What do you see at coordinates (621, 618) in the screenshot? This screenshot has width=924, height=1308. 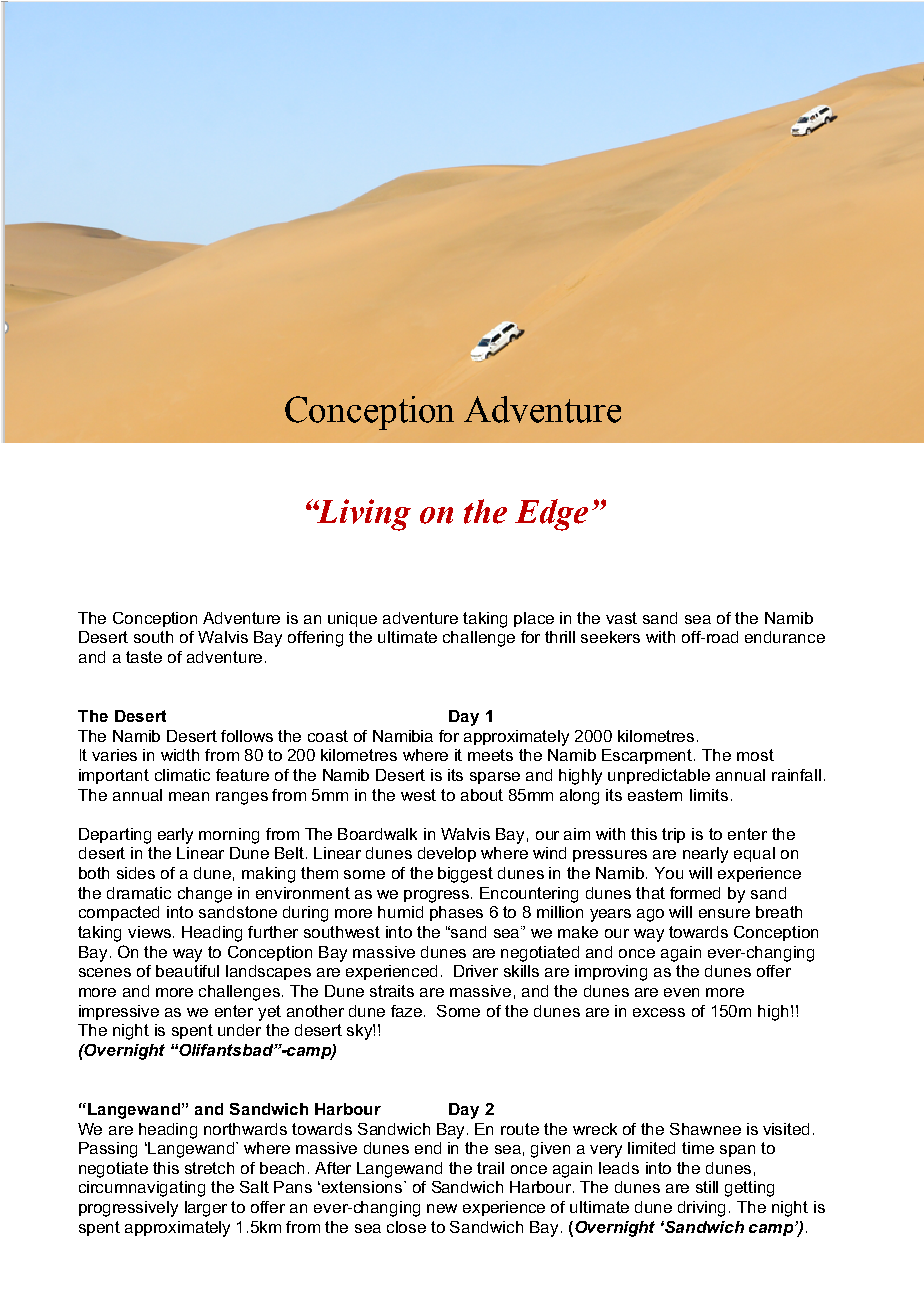 I see `vast` at bounding box center [621, 618].
